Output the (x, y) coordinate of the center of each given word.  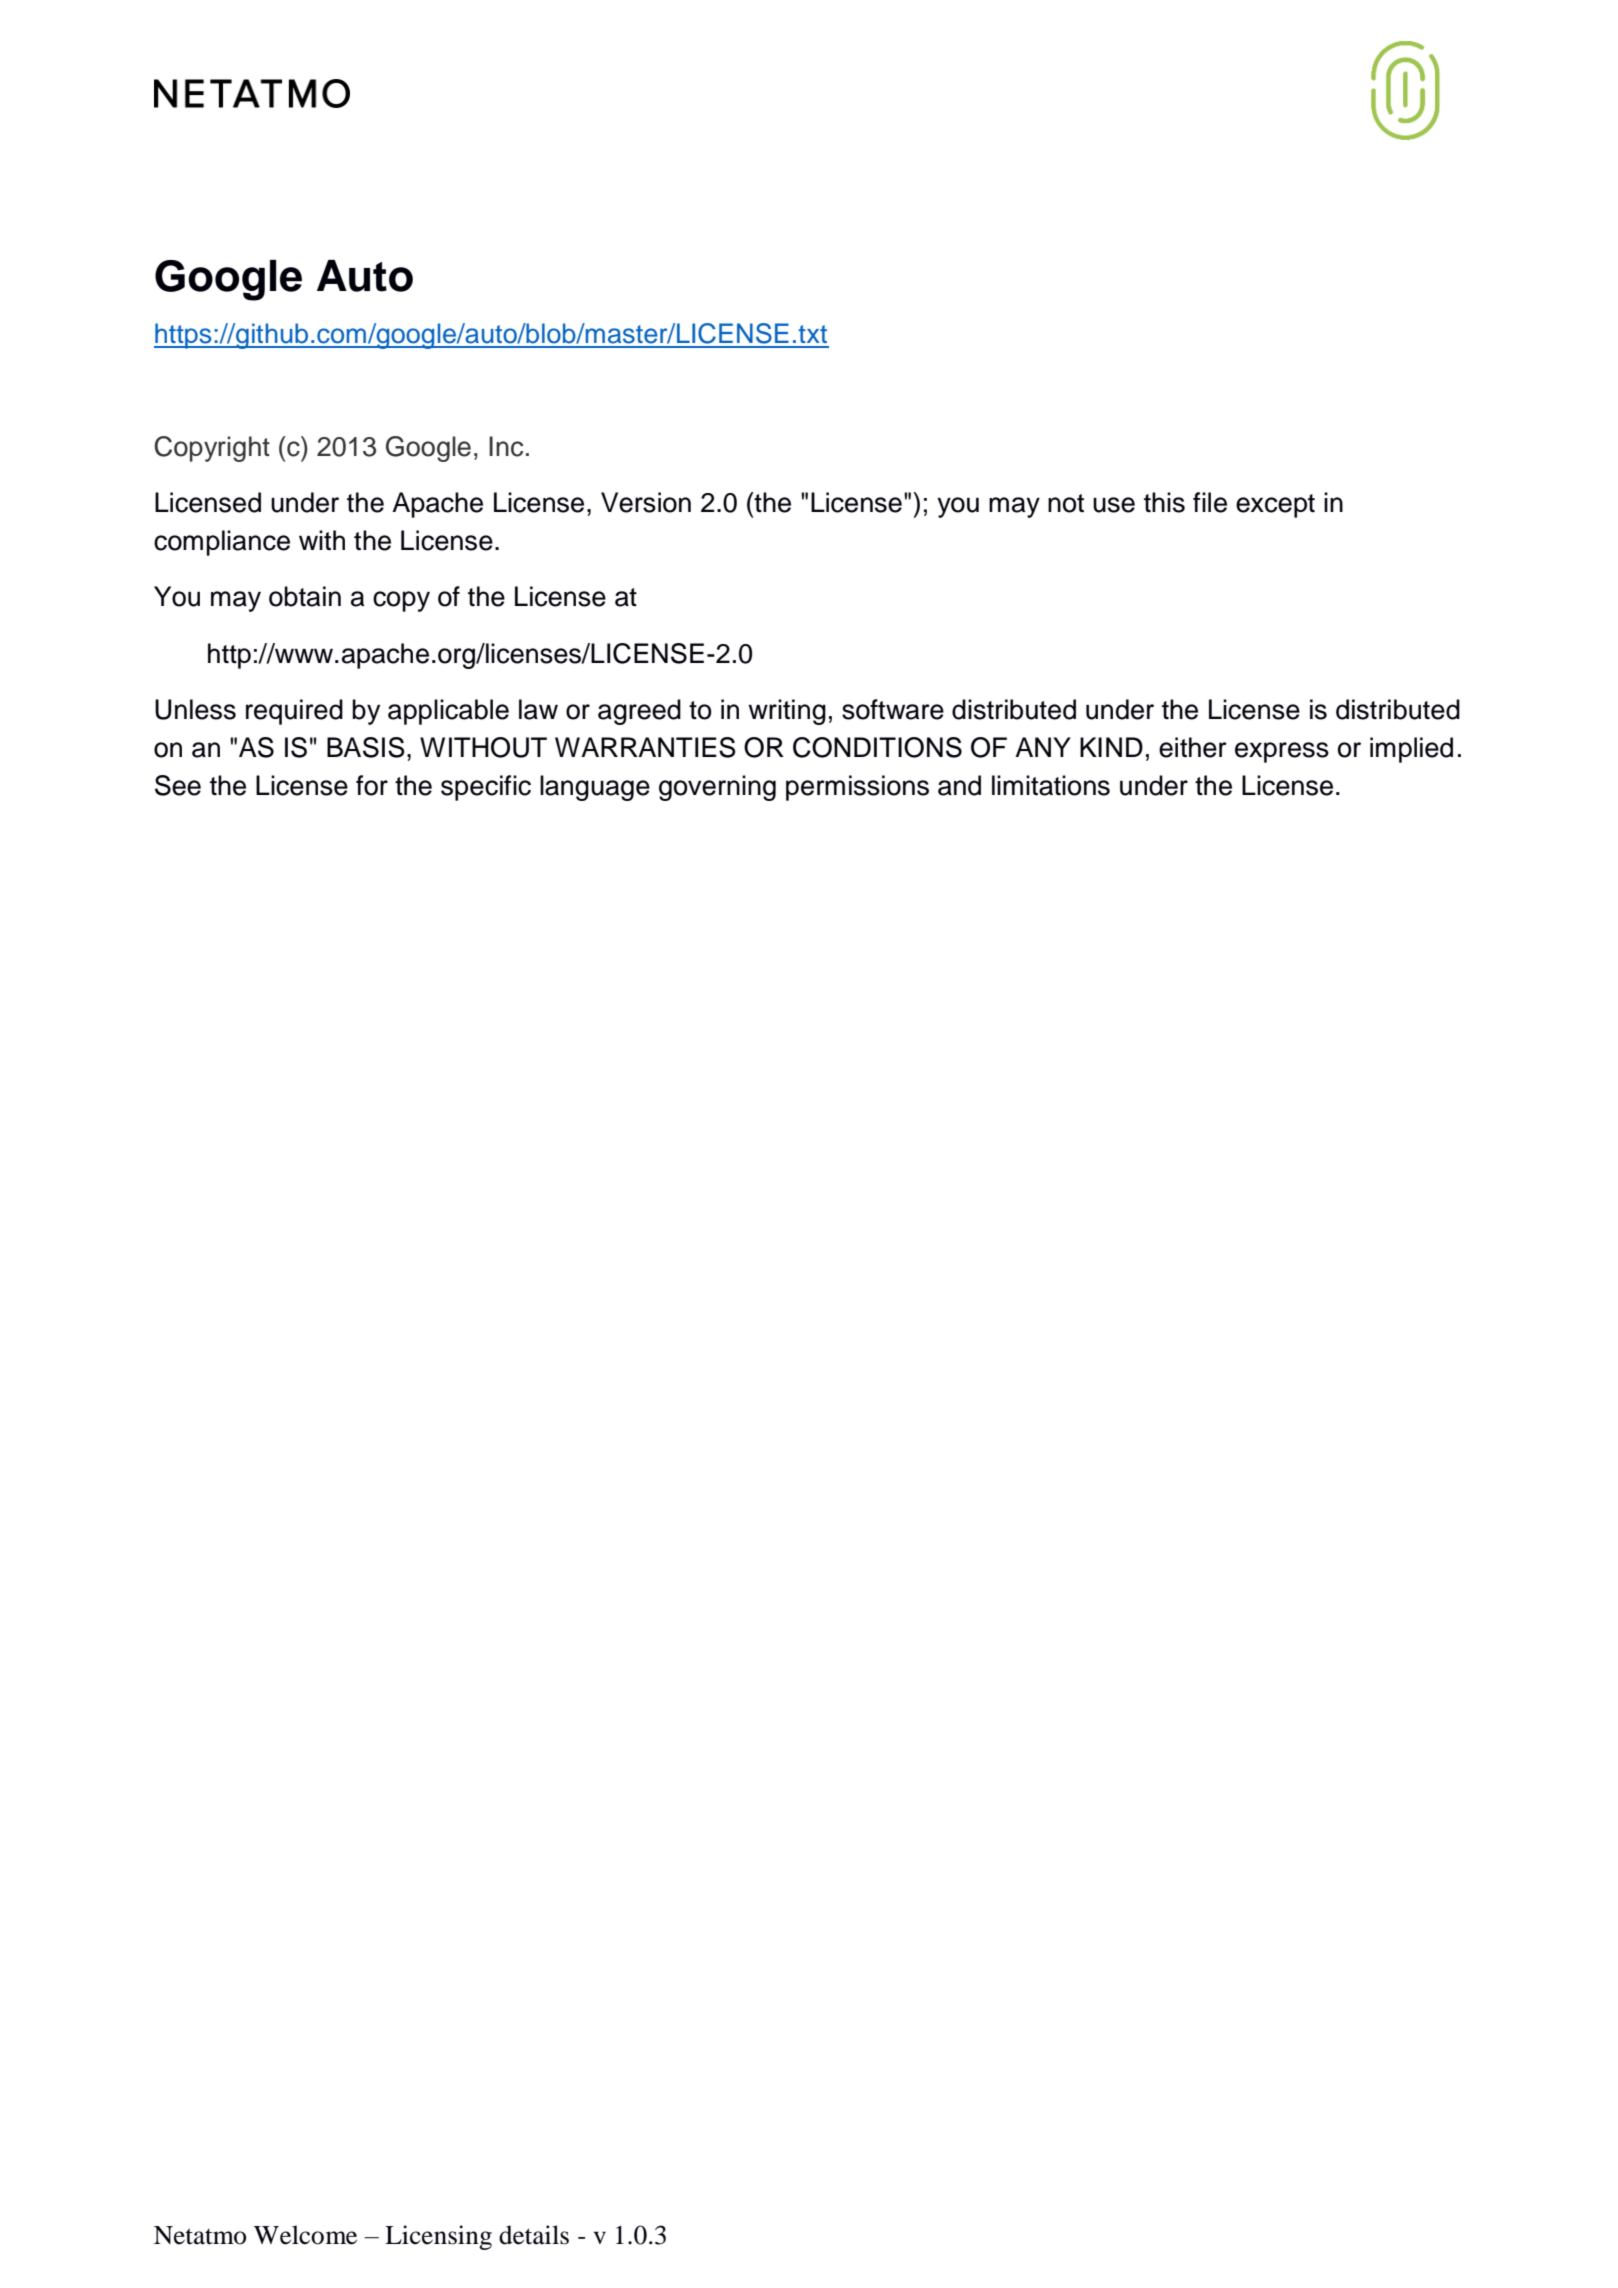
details (534, 2235)
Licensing (438, 2237)
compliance (222, 543)
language (595, 788)
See (178, 785)
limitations (1051, 785)
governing (717, 788)
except (1275, 506)
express (1282, 752)
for (372, 785)
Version (646, 502)
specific (486, 788)
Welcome (305, 2235)
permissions (857, 788)
